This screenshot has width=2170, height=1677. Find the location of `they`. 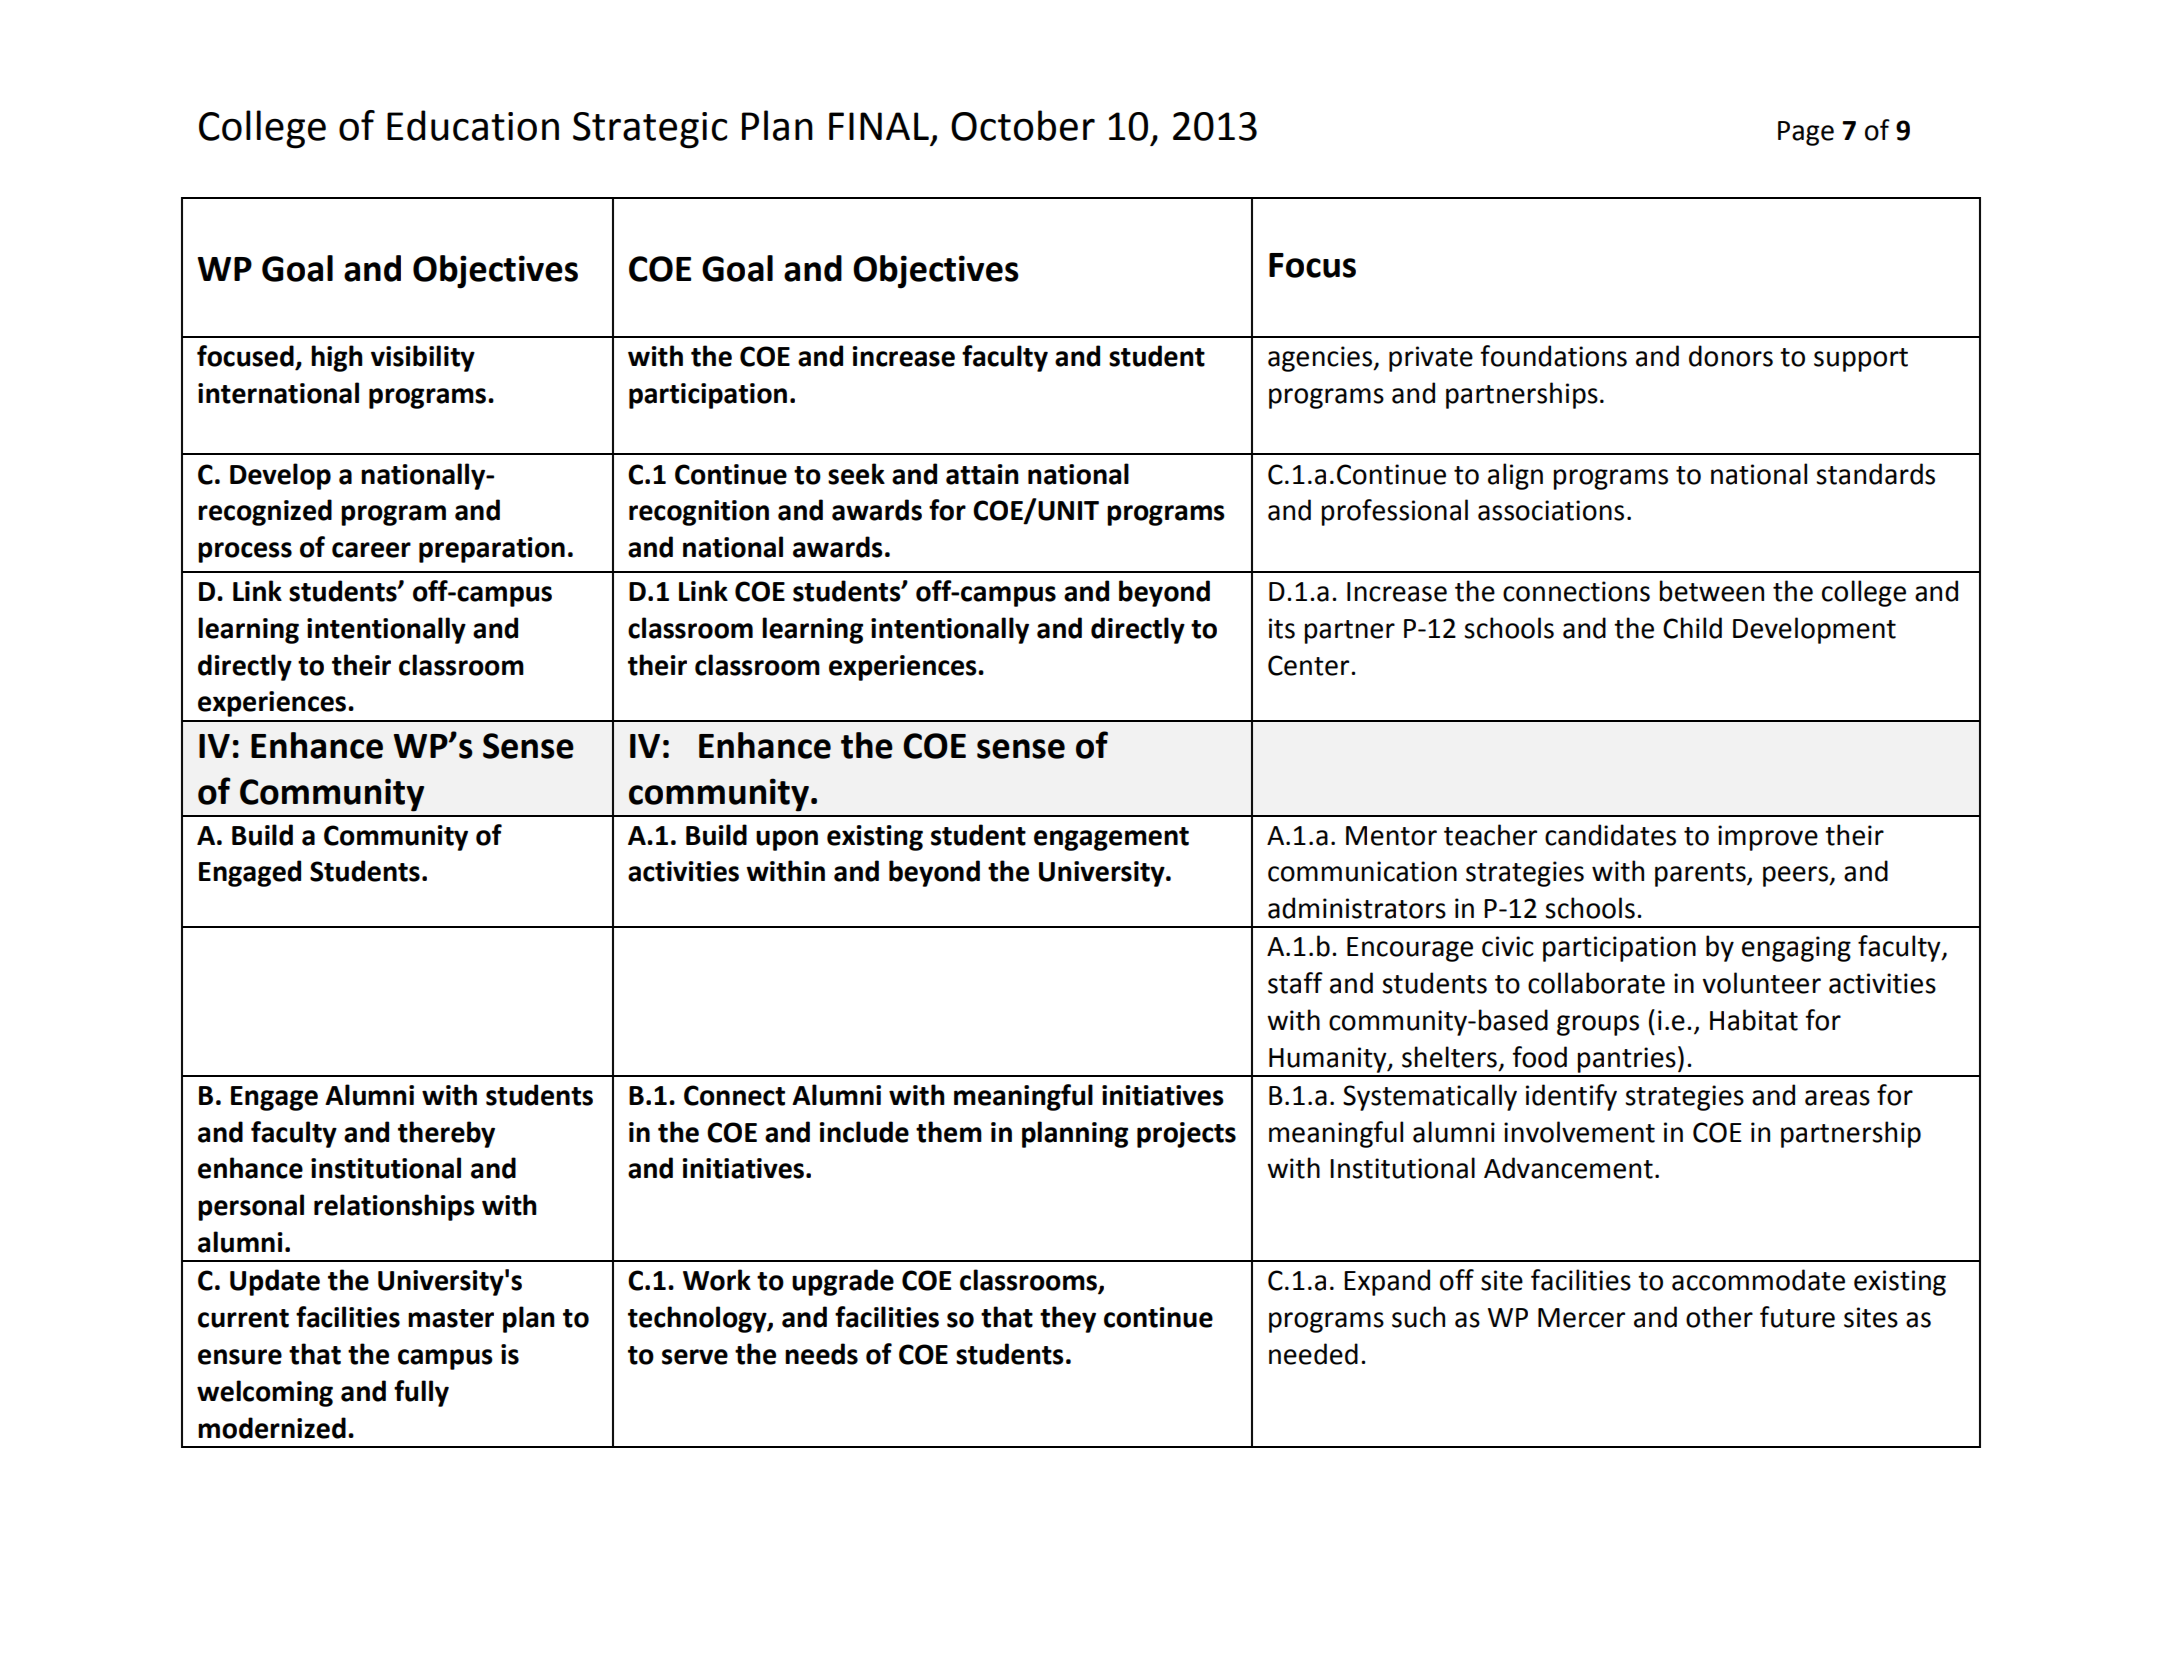

they is located at coordinates (1068, 1319).
